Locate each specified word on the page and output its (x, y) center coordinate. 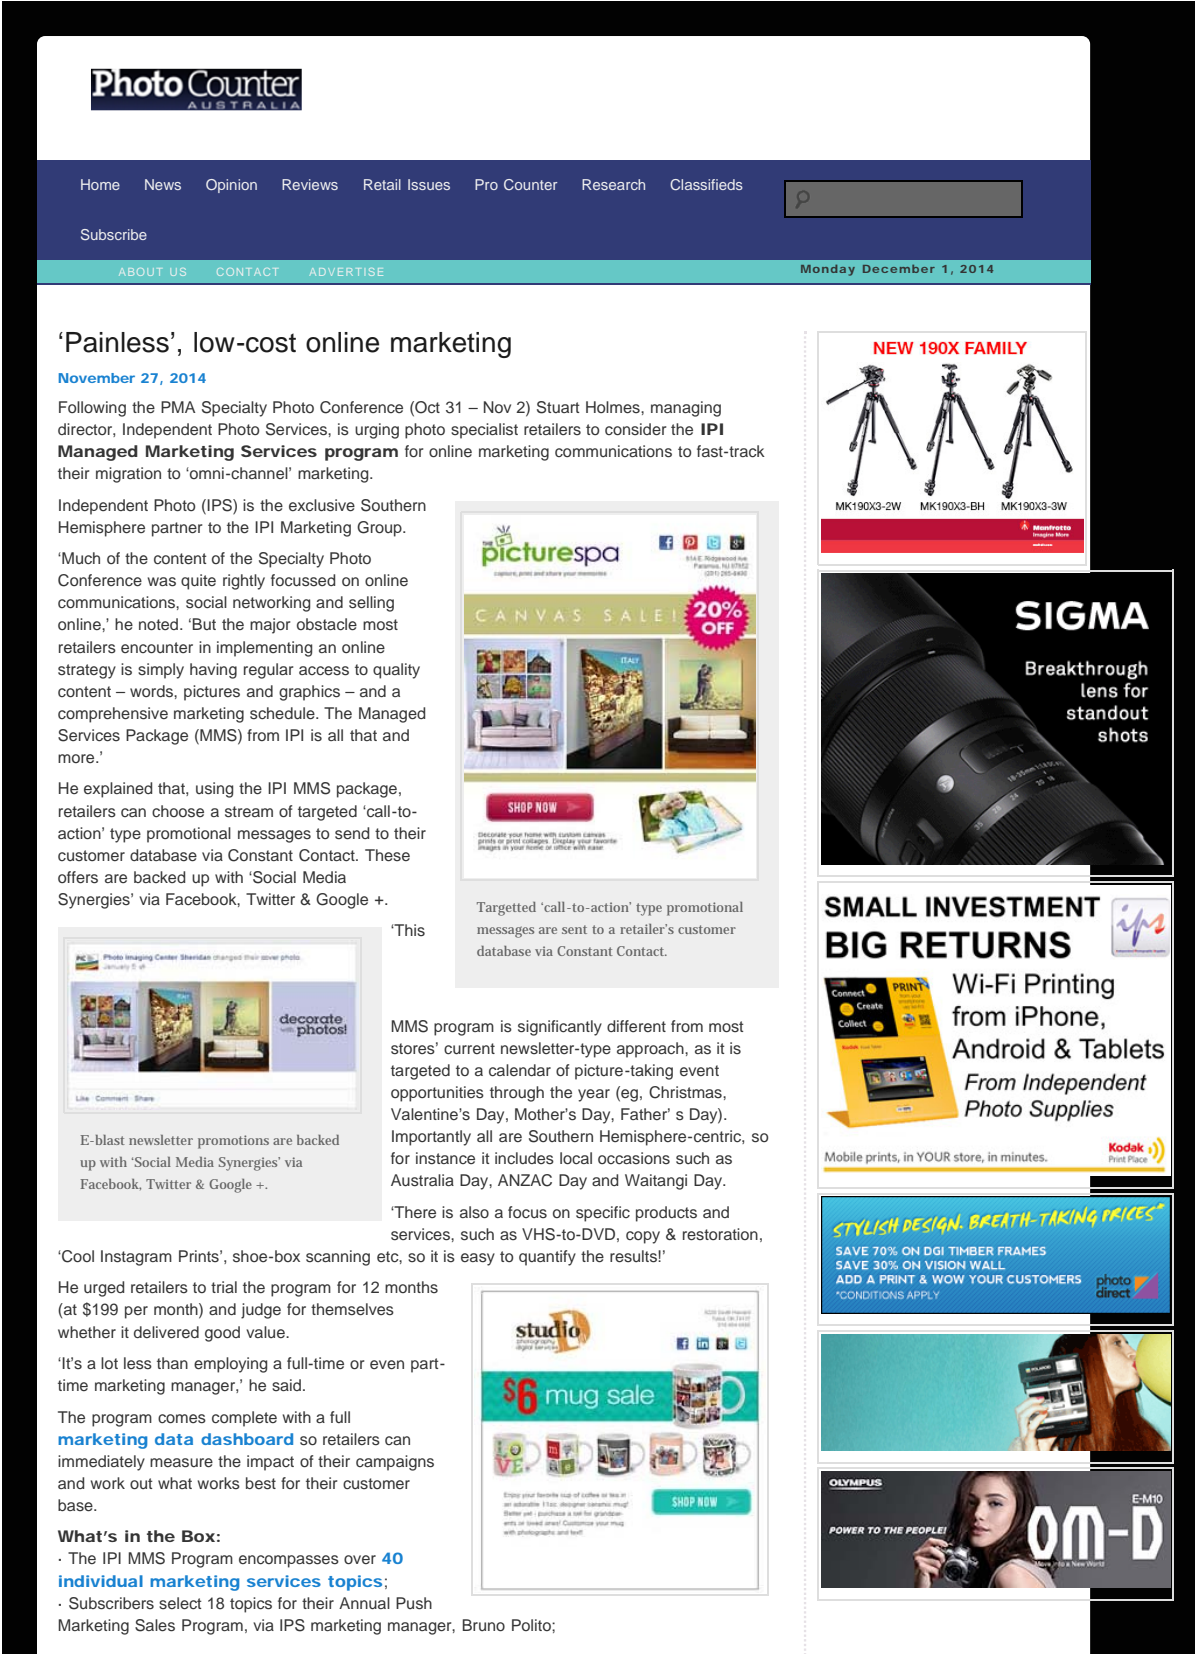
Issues (429, 184)
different (636, 1026)
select (180, 1603)
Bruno (484, 1625)
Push (414, 1603)
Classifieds (706, 184)
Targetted (506, 909)
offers (78, 877)
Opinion (231, 186)
